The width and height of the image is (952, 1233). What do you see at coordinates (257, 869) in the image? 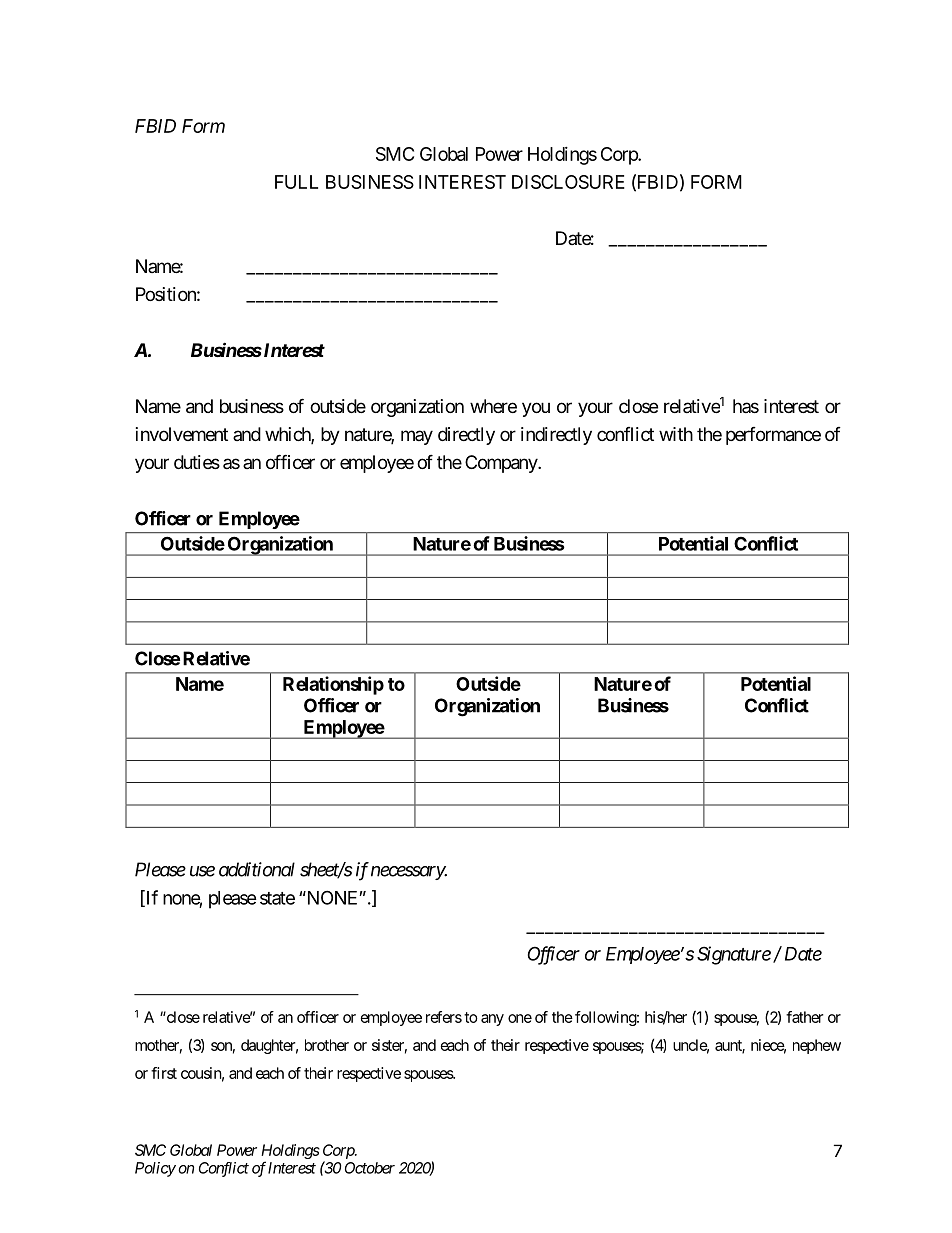
I see `additional` at bounding box center [257, 869].
